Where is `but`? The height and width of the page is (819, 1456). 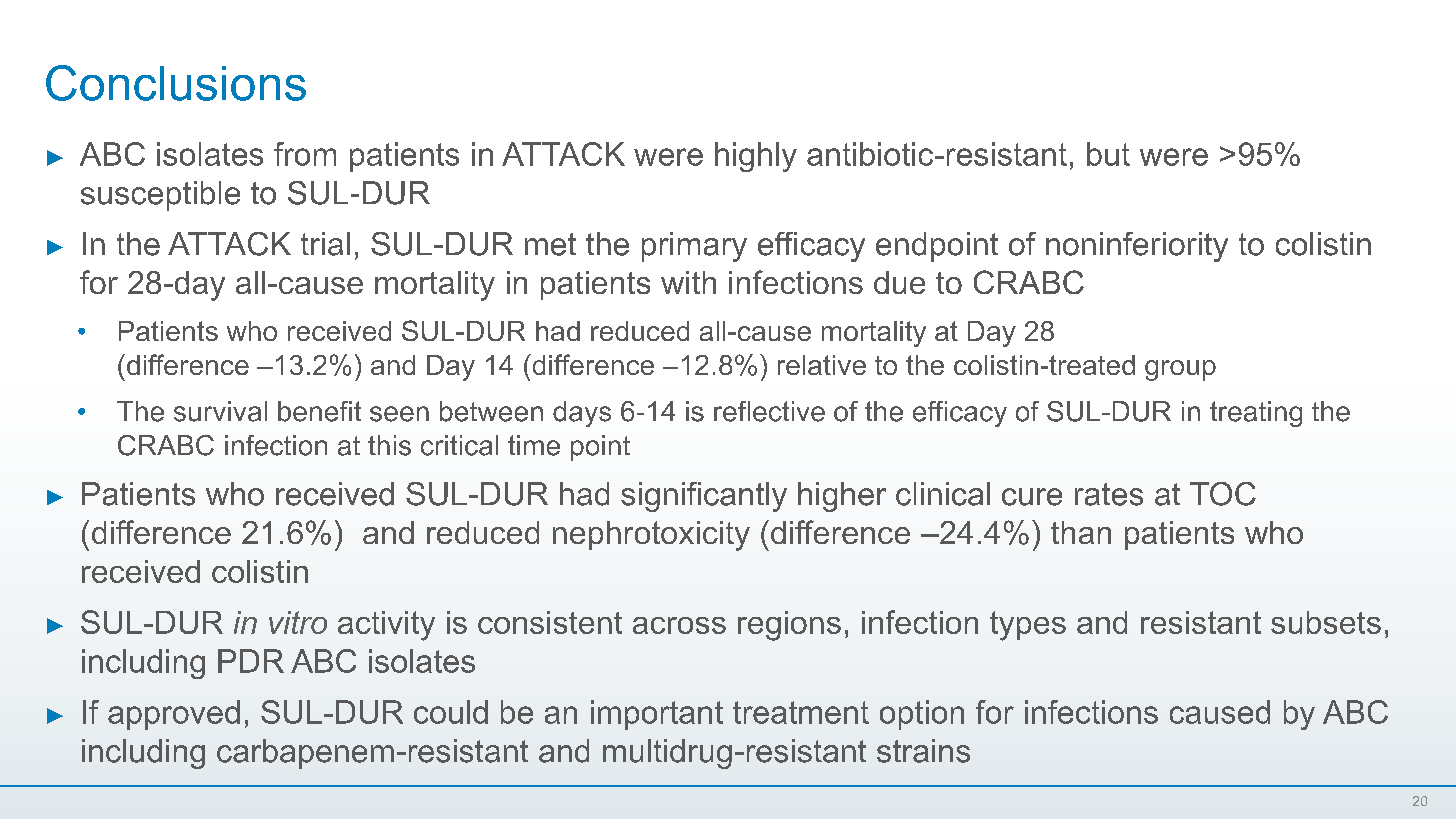 but is located at coordinates (1108, 154).
